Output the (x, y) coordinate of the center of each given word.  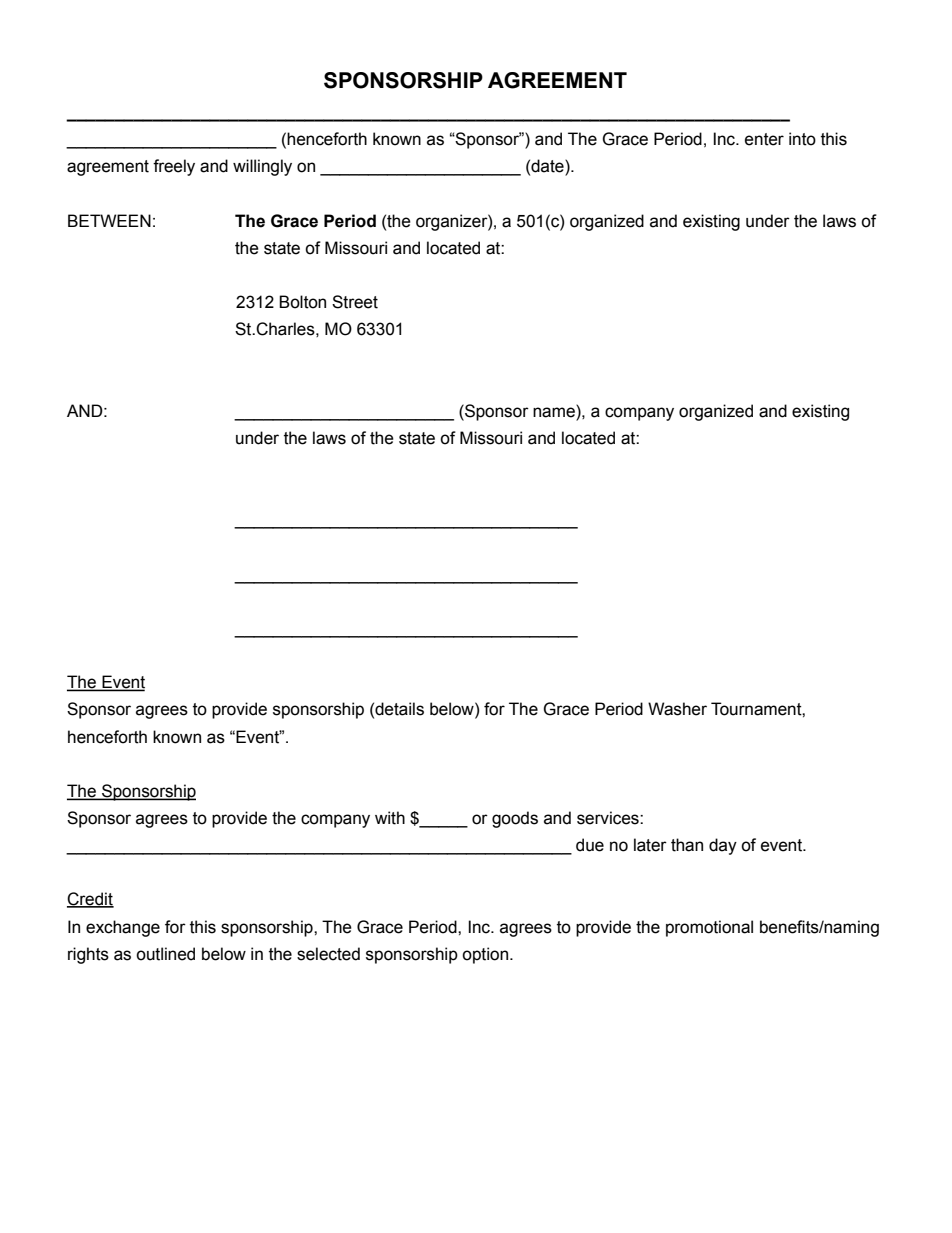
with (390, 818)
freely (174, 167)
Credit (90, 900)
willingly (262, 167)
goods (515, 819)
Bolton (302, 302)
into (802, 139)
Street (355, 302)
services (609, 818)
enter (764, 139)
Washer (677, 709)
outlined (165, 954)
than (687, 845)
